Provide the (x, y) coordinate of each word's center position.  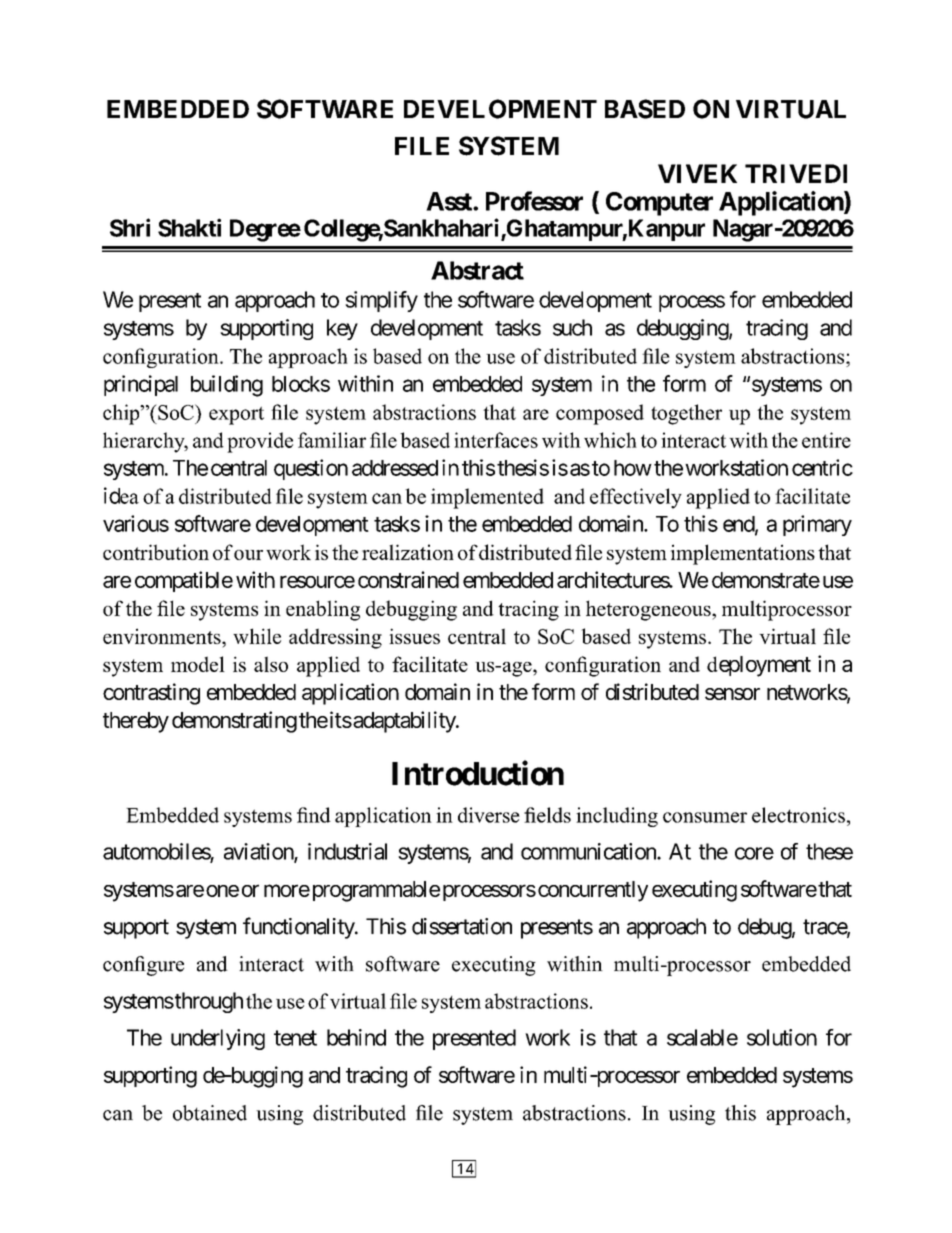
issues (414, 636)
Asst (450, 201)
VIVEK (697, 173)
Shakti (189, 227)
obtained (210, 1113)
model (198, 664)
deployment (759, 666)
